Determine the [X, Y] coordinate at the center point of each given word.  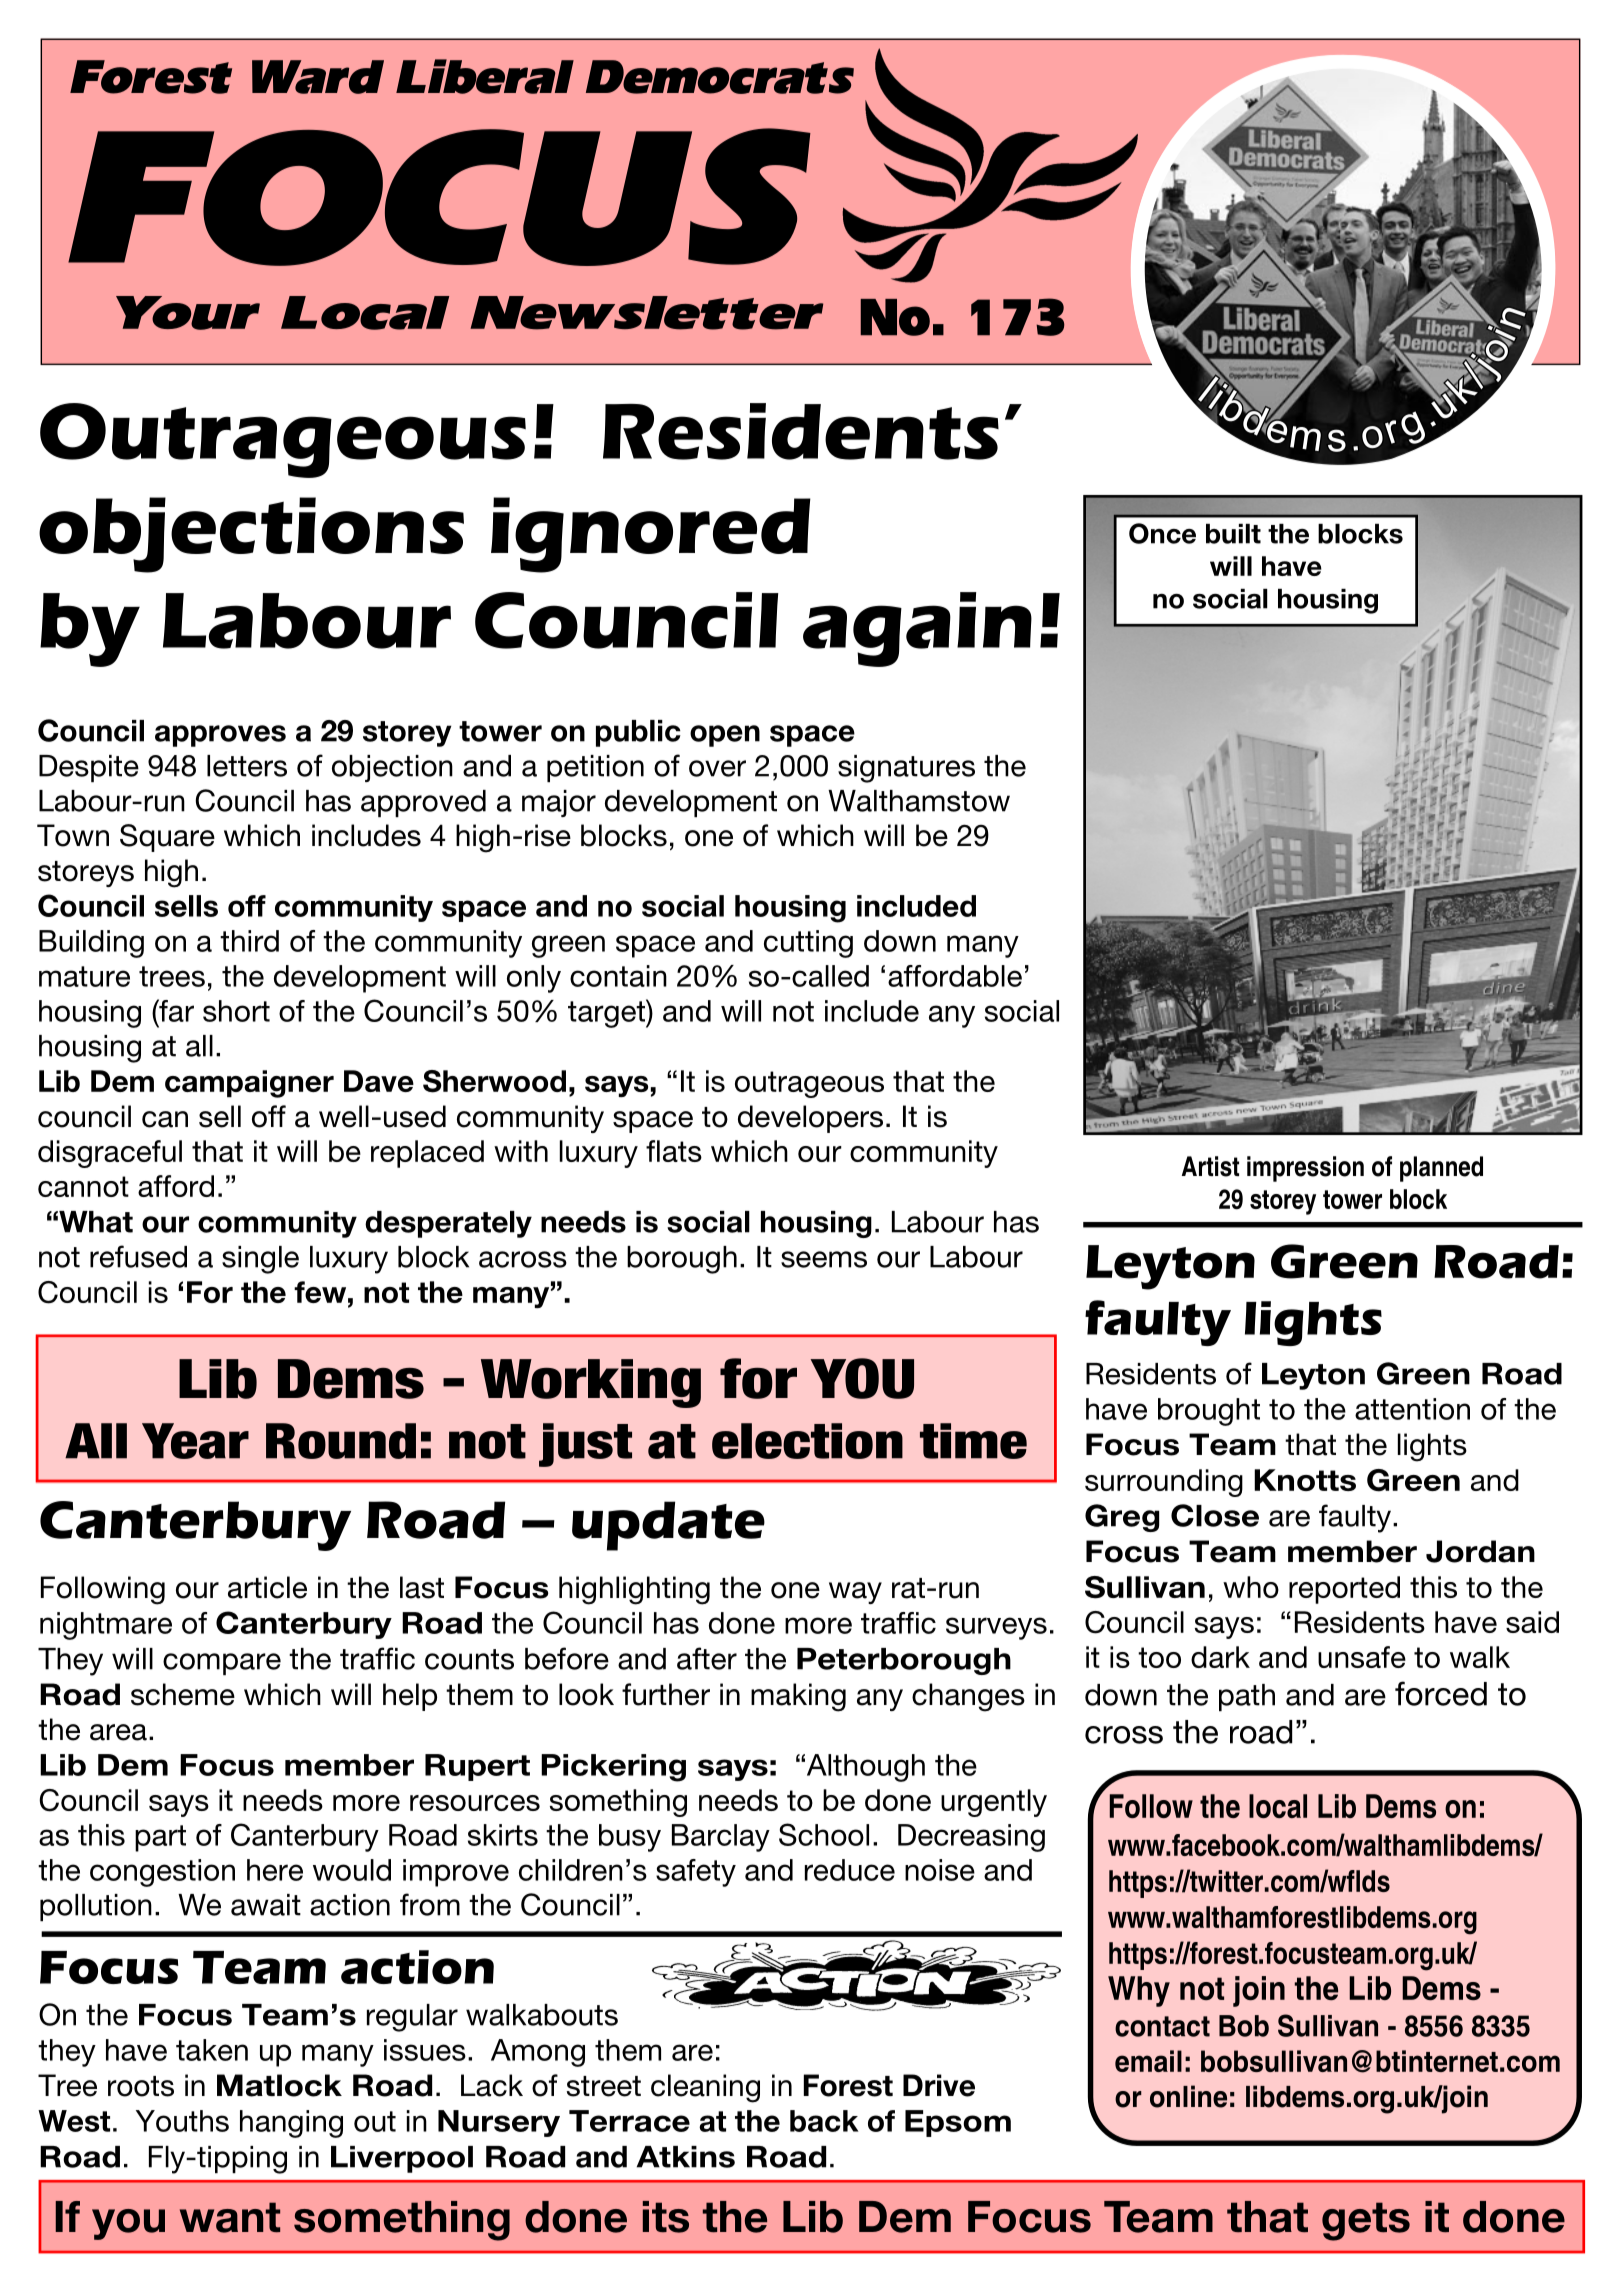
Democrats [720, 77]
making [798, 1697]
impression [1305, 1169]
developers [810, 1119]
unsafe [1362, 1657]
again [917, 629]
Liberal [485, 76]
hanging [291, 2124]
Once [1162, 533]
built [1233, 534]
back [824, 2121]
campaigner [249, 1084]
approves [220, 736]
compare [222, 1664]
